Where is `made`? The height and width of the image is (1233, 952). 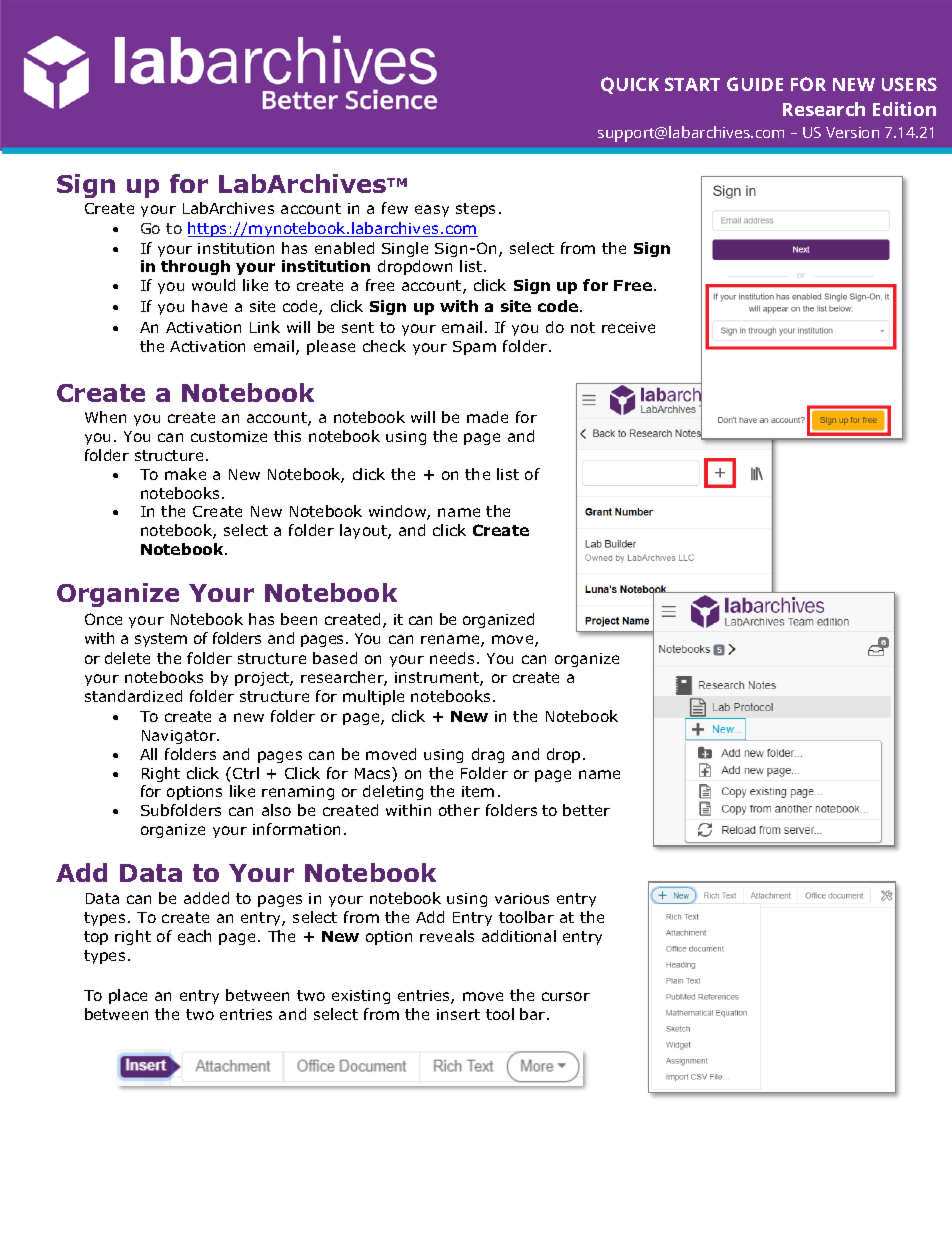
made is located at coordinates (487, 417).
